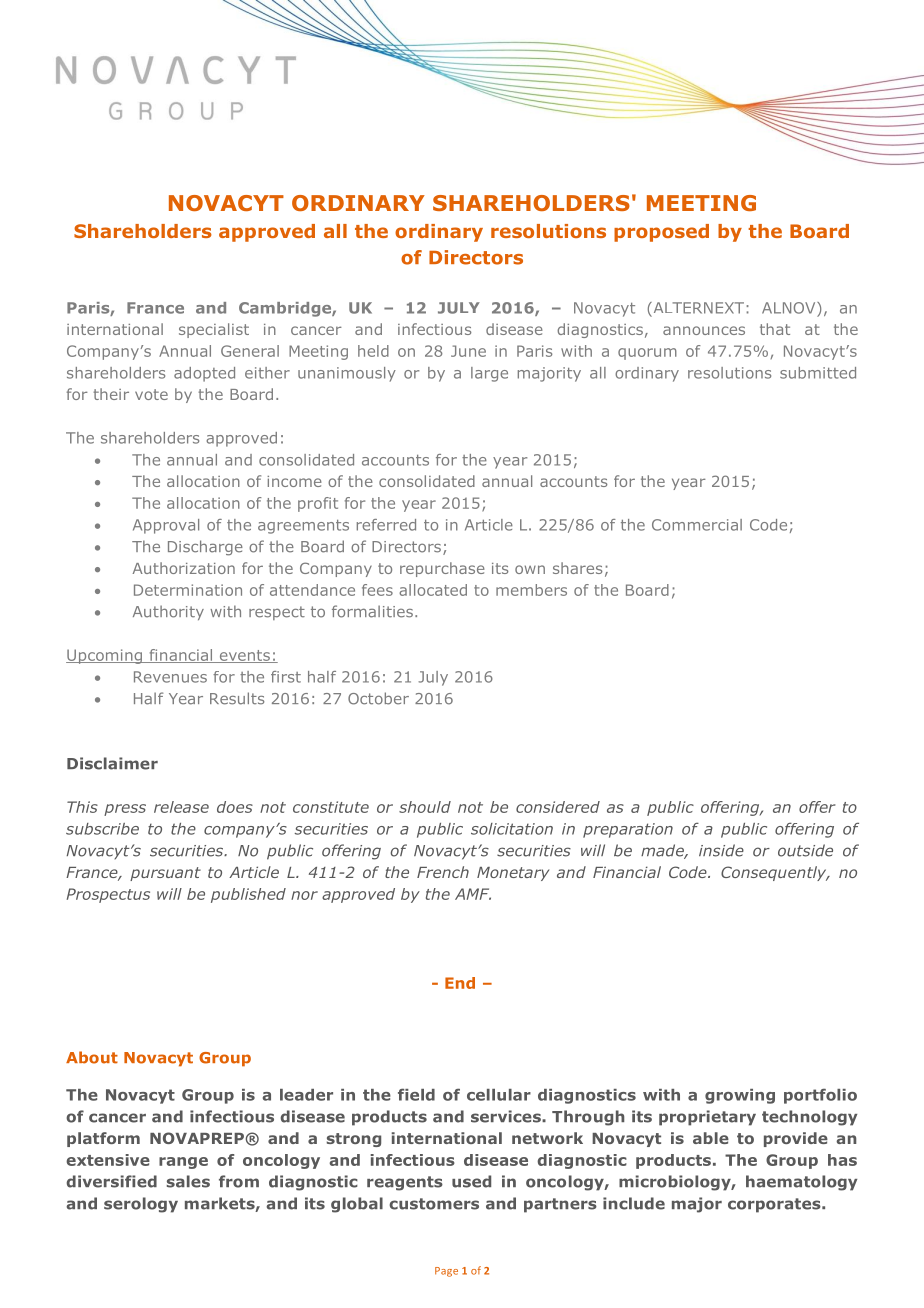 Image resolution: width=924 pixels, height=1308 pixels. What do you see at coordinates (697, 525) in the image?
I see `Commercial` at bounding box center [697, 525].
